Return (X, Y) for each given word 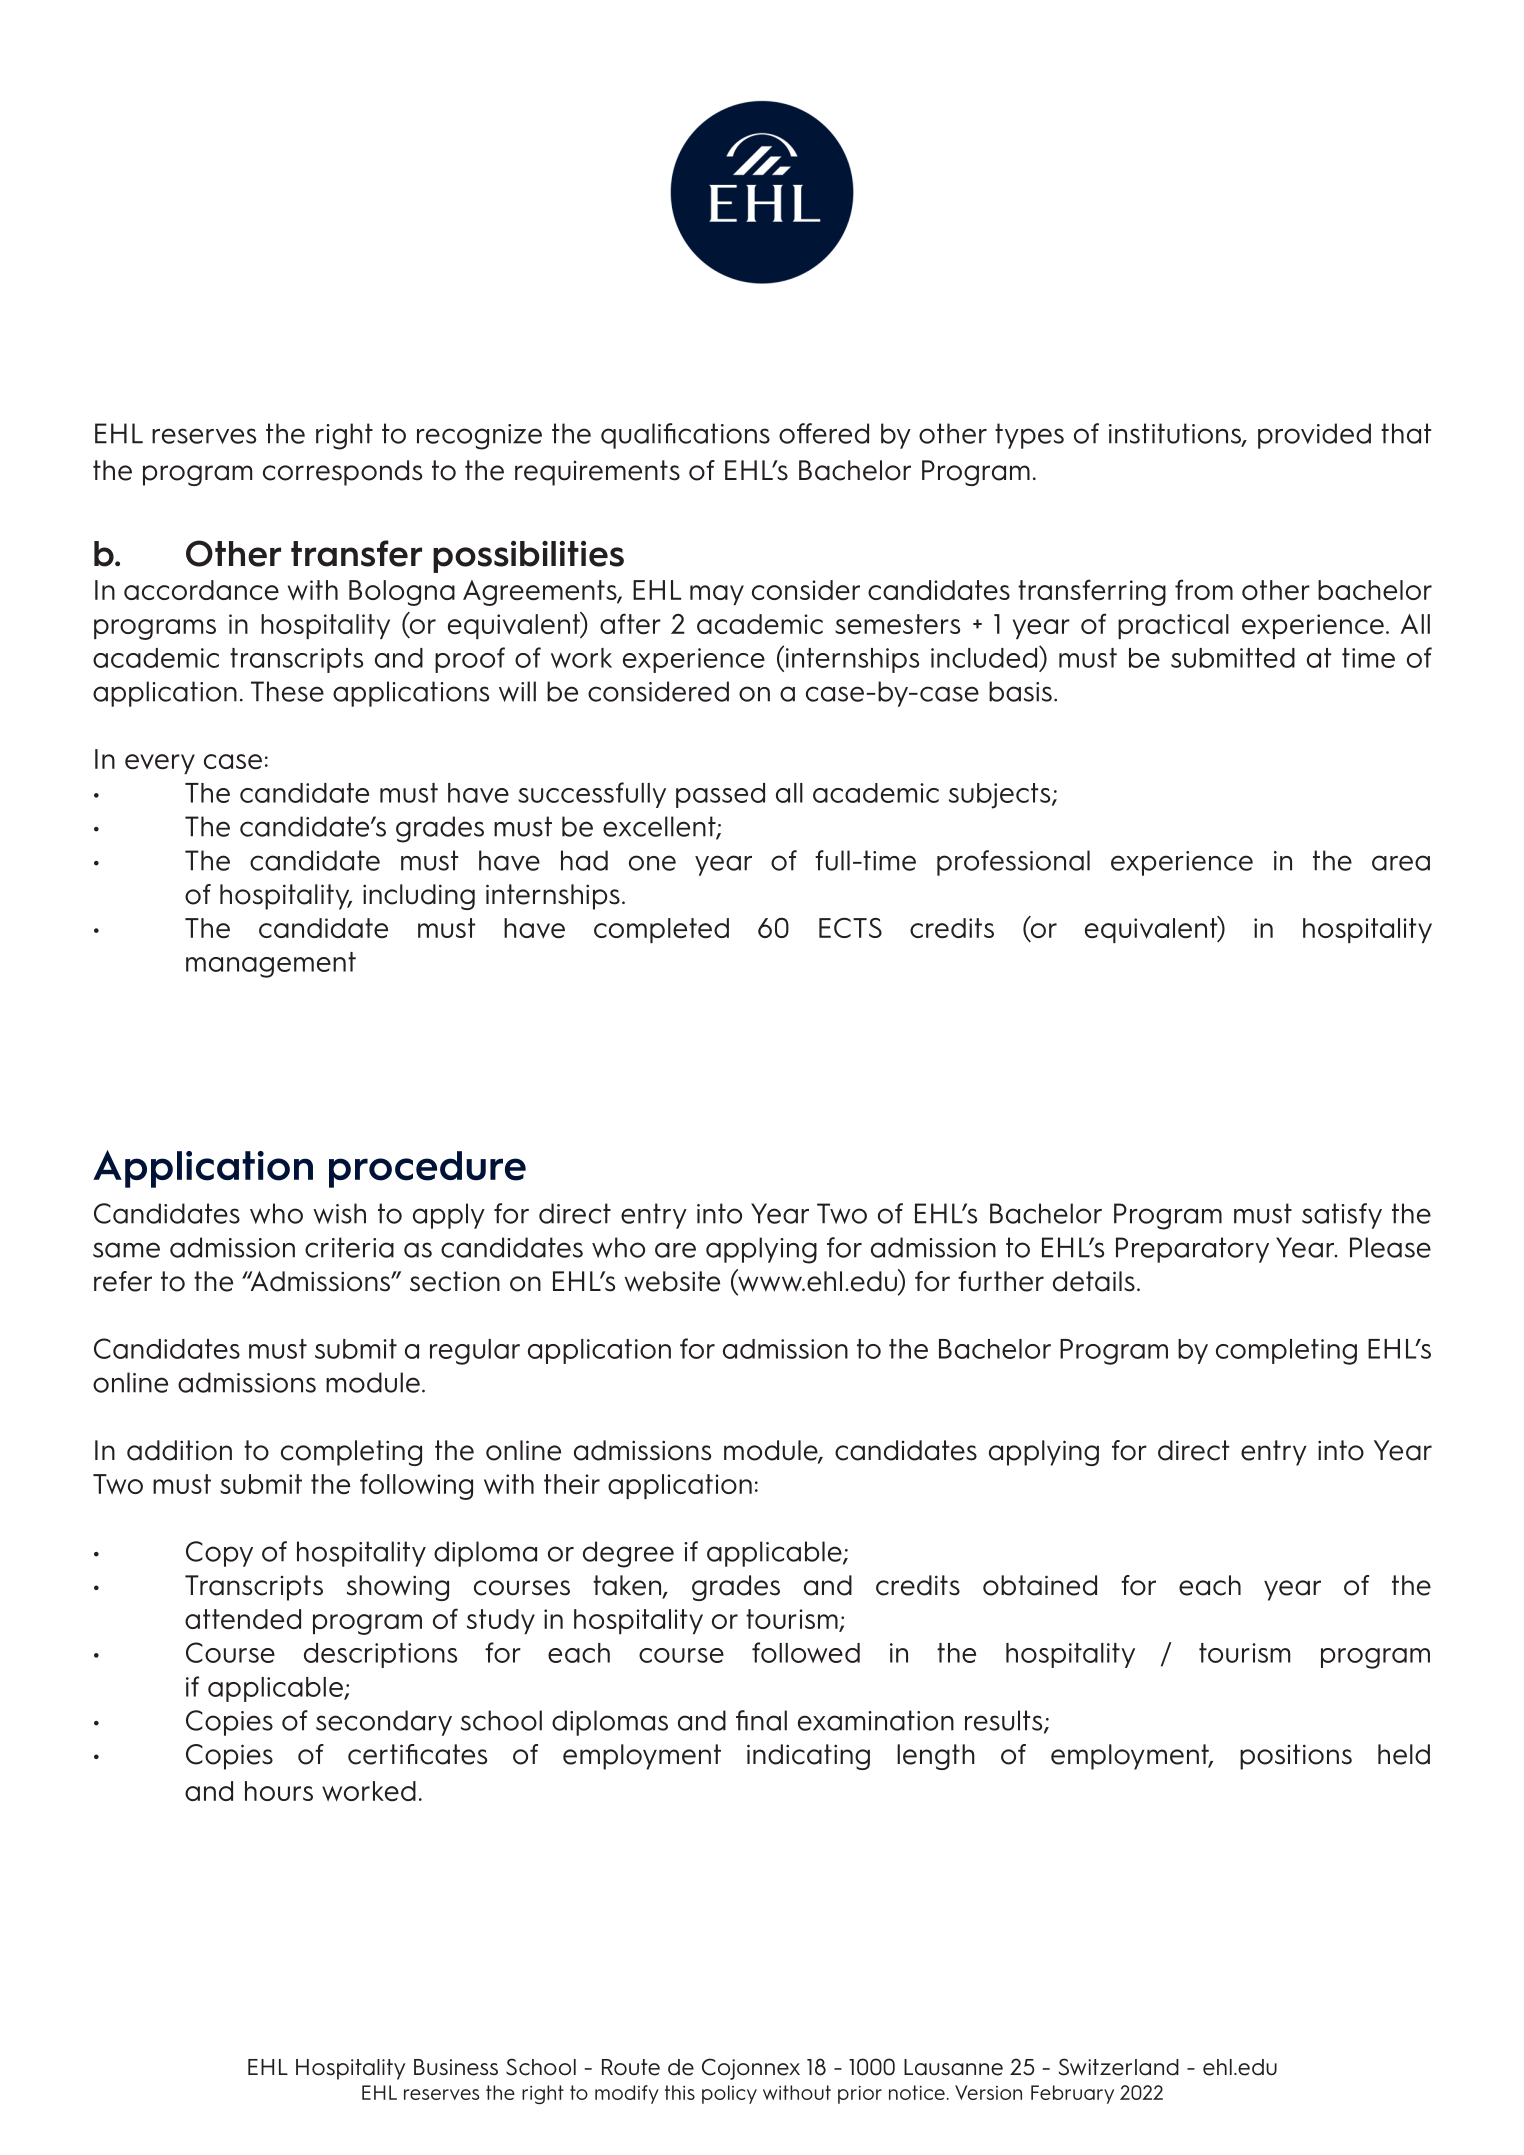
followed (806, 1652)
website (672, 1281)
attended (243, 1619)
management (271, 965)
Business (456, 2067)
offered (824, 433)
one (652, 863)
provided (1314, 436)
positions (1296, 1757)
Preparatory (1192, 1250)
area (1401, 863)
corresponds (342, 473)
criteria (349, 1247)
